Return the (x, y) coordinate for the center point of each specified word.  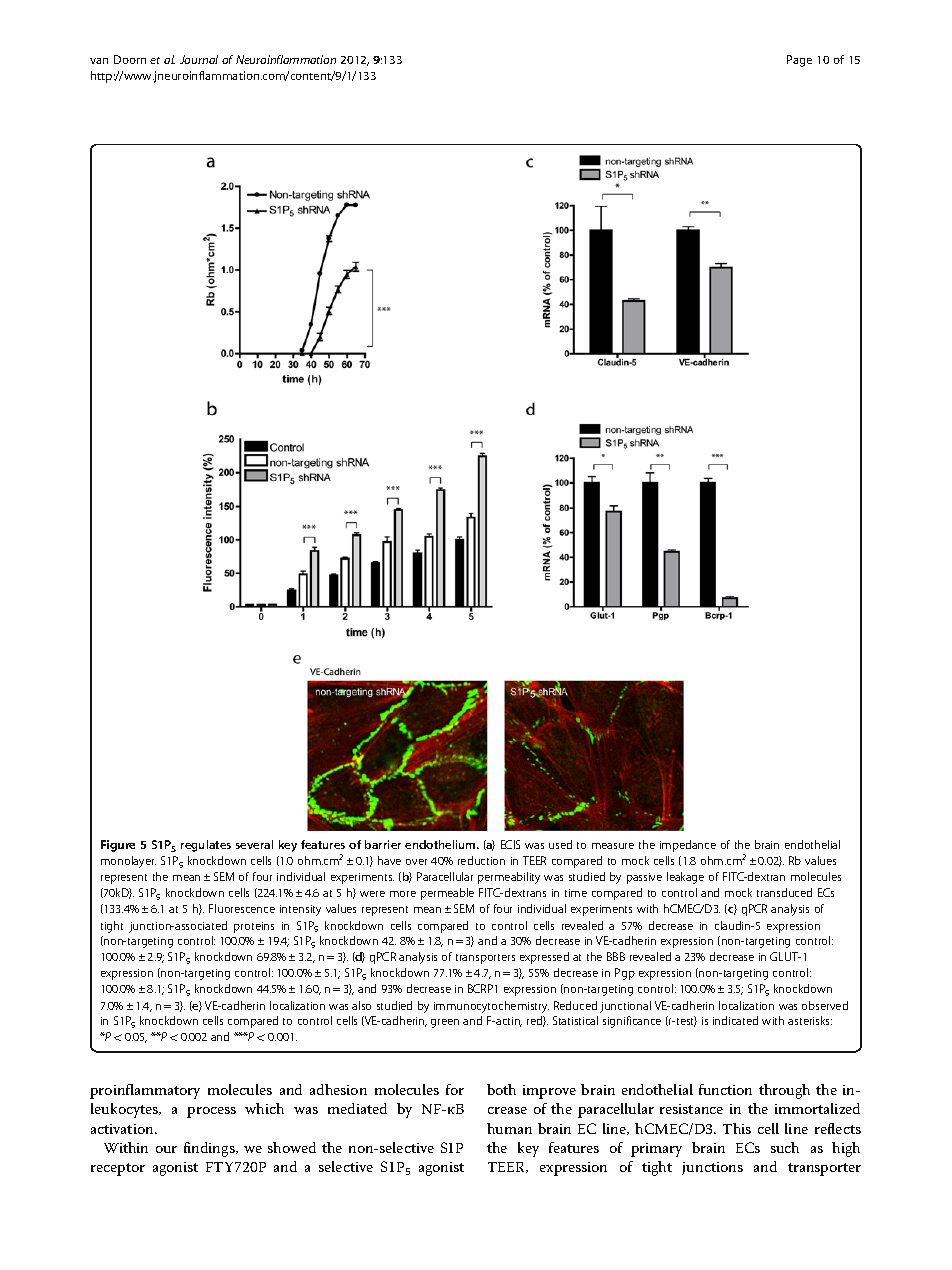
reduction (481, 860)
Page (799, 61)
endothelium (441, 844)
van (99, 61)
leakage (685, 878)
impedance (688, 846)
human (509, 1128)
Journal (199, 59)
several (254, 844)
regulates (206, 846)
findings (210, 1149)
